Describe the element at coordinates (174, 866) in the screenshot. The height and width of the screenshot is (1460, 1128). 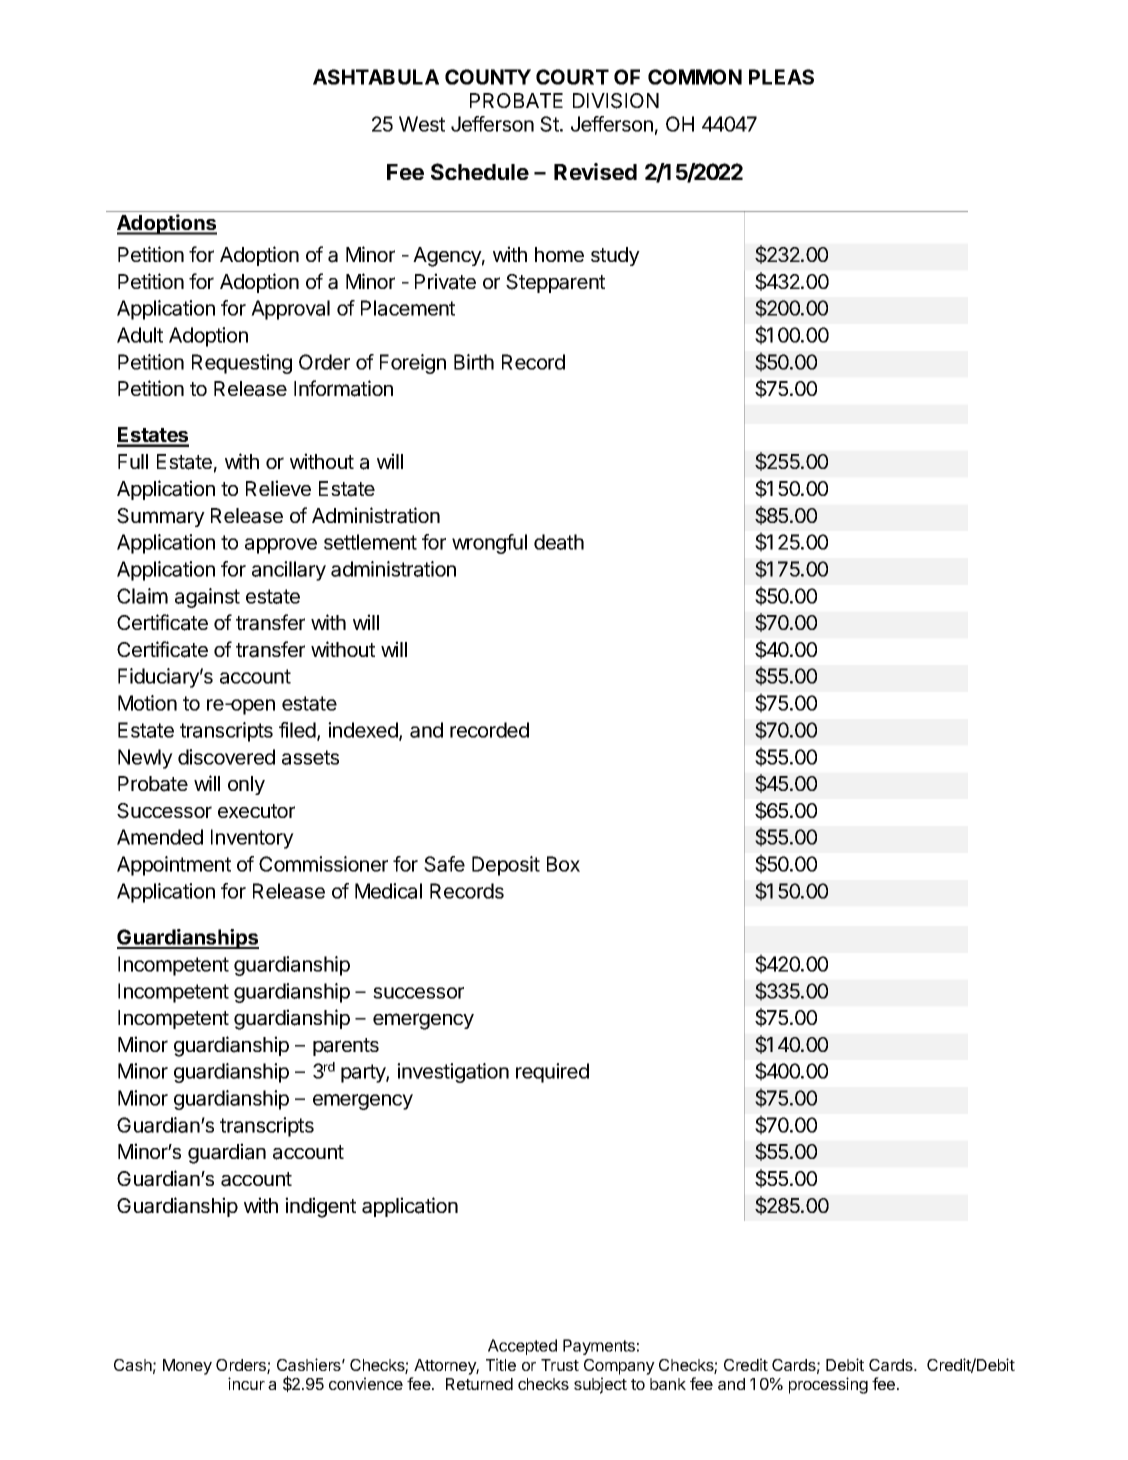
I see `Appointment` at that location.
